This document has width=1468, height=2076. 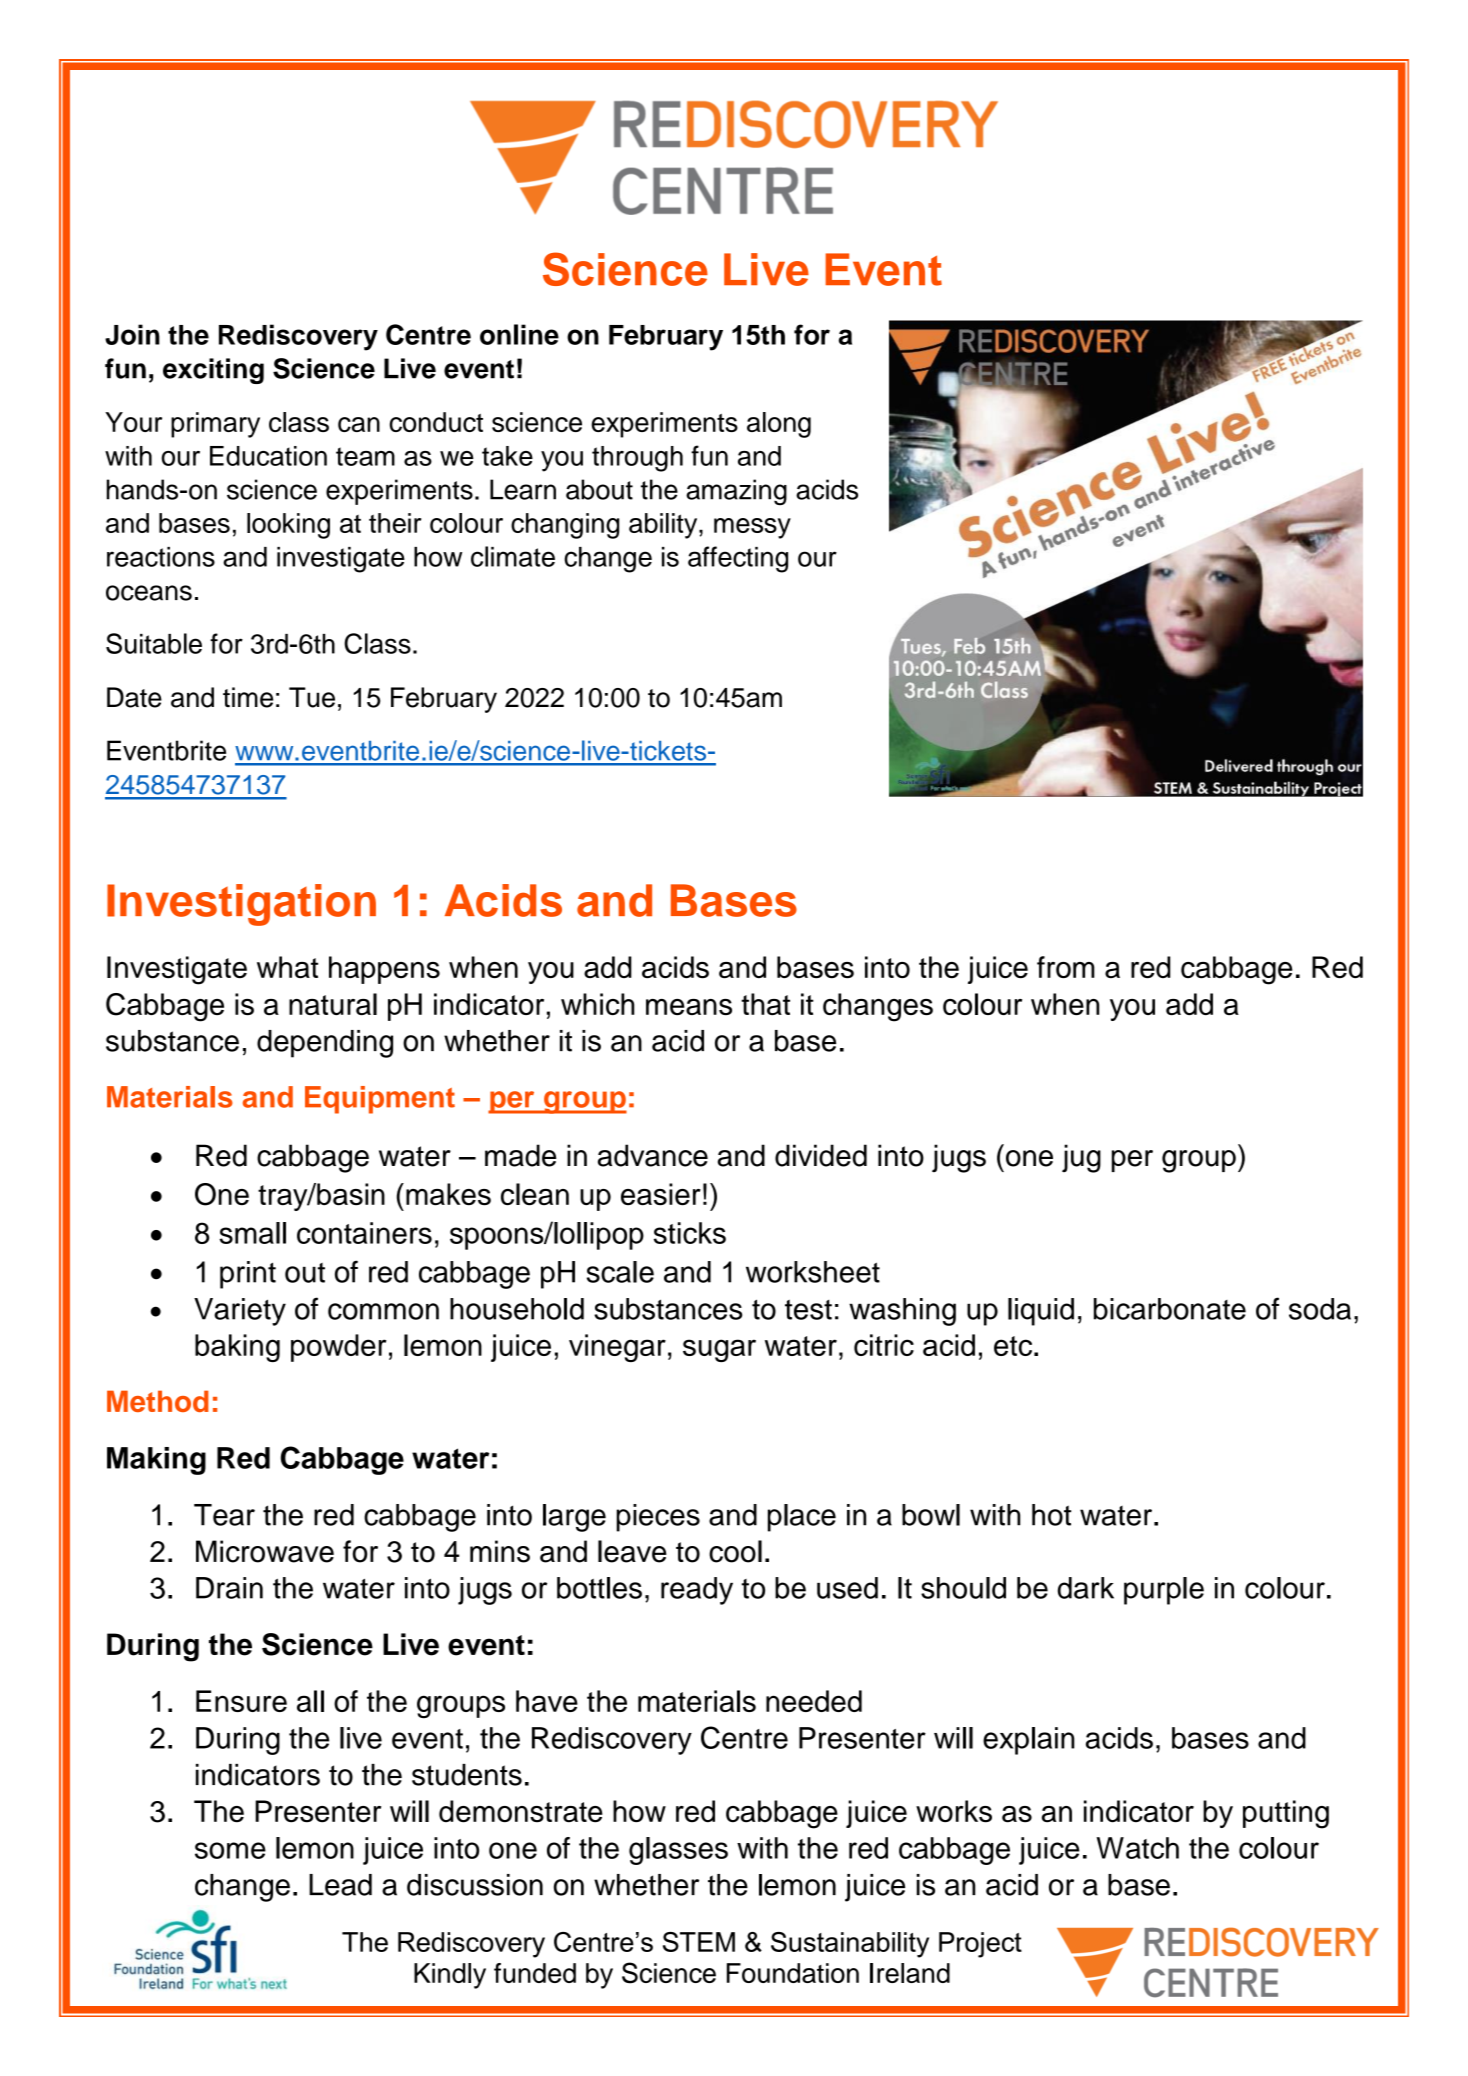 I want to click on Lead, so click(x=340, y=1885).
